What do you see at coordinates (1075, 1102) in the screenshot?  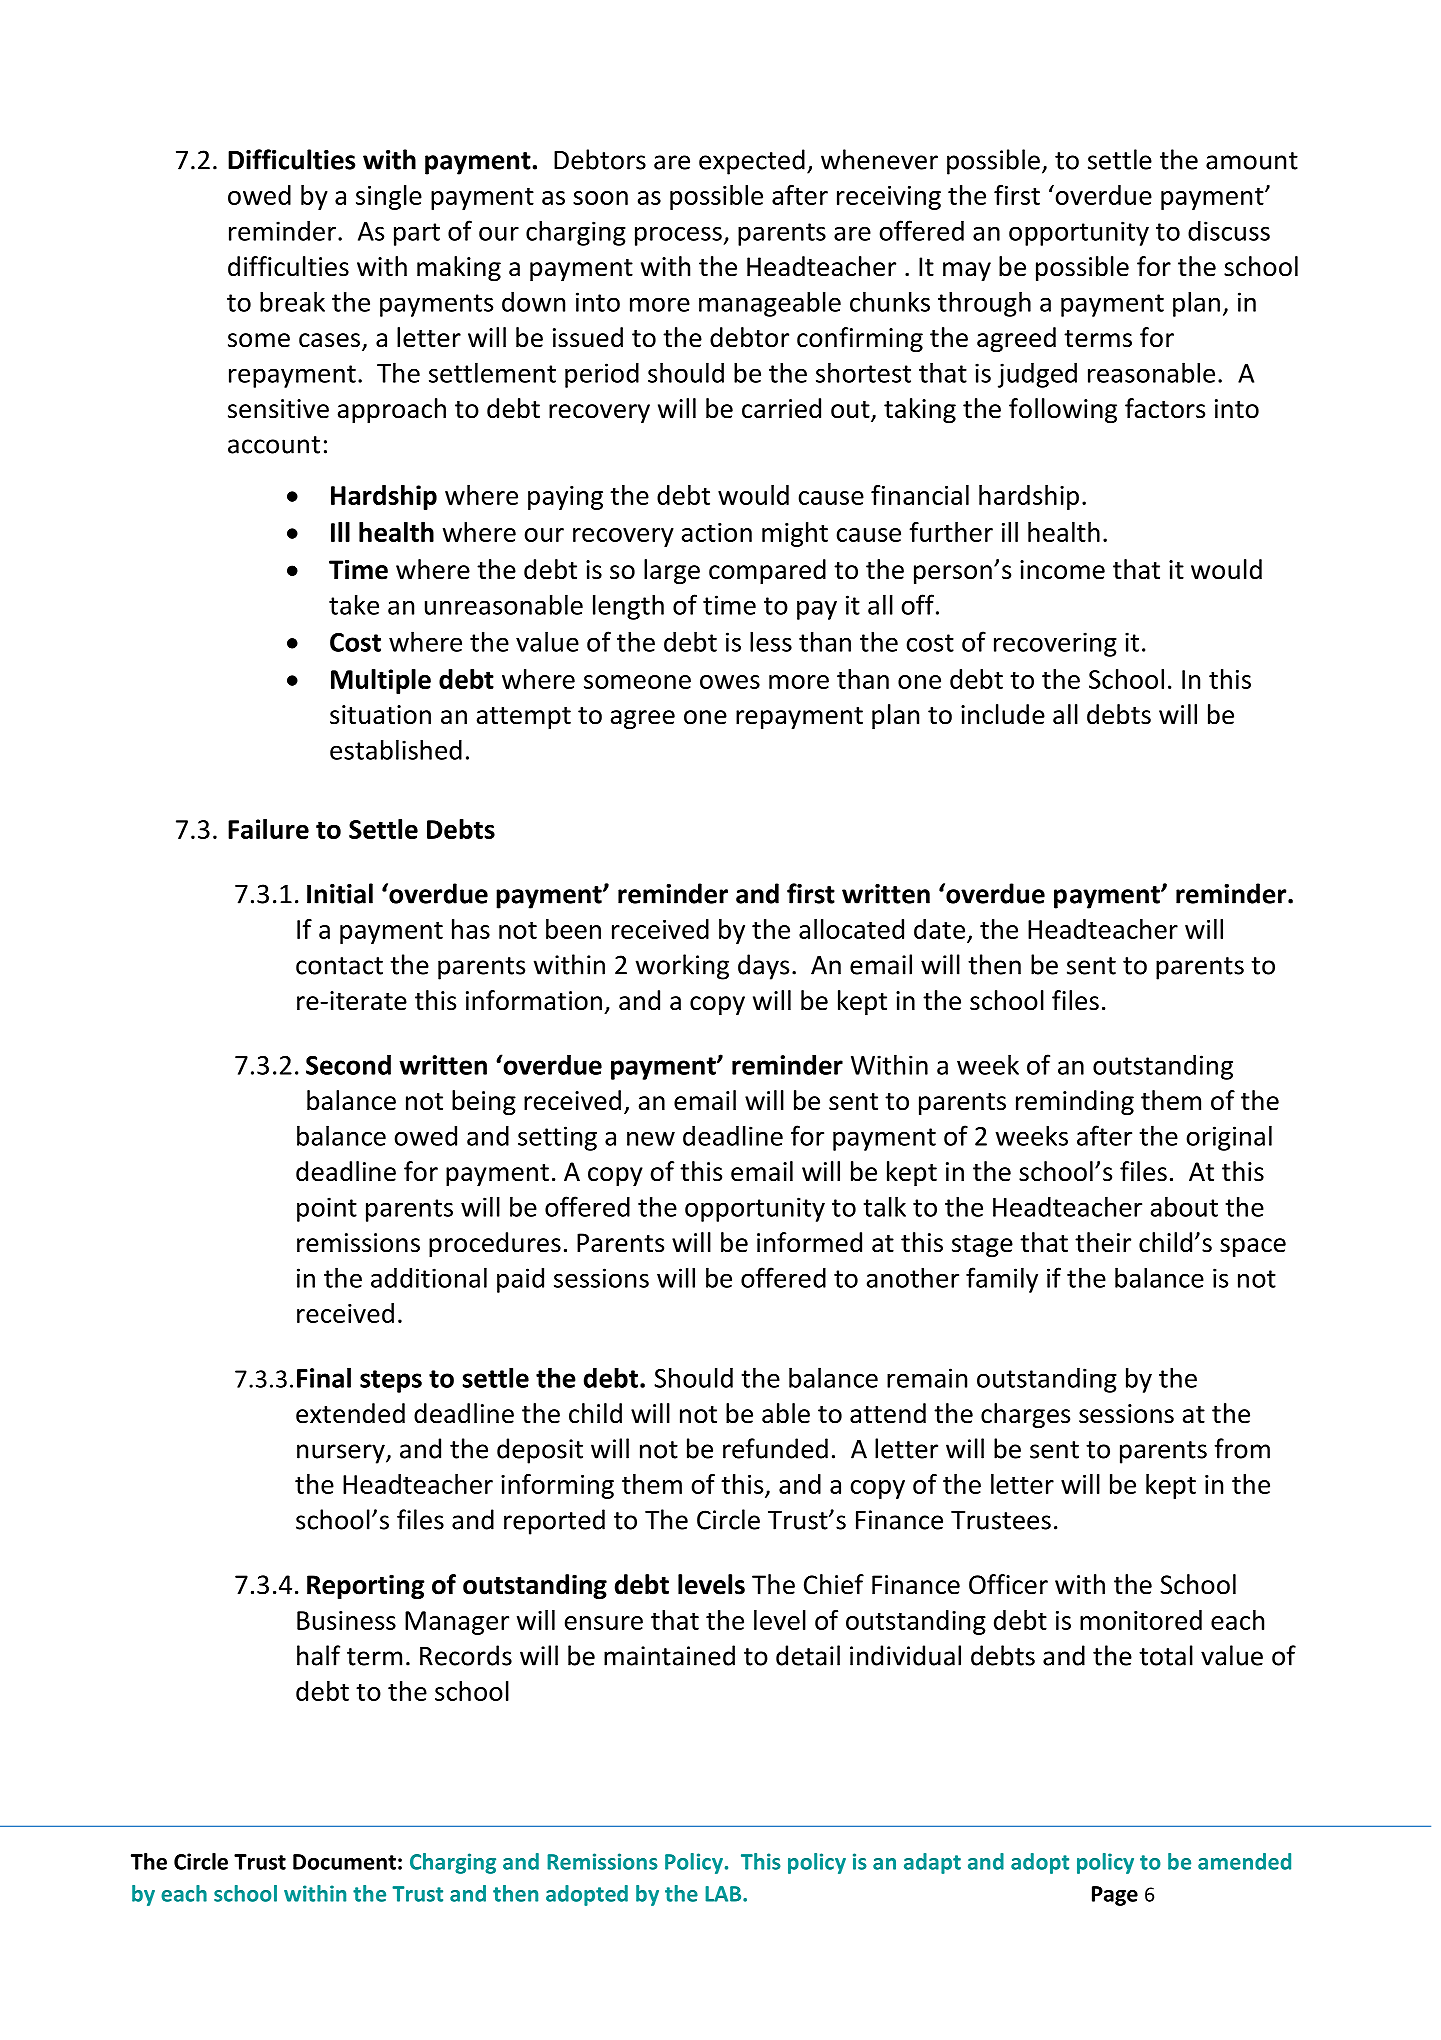 I see `reminding` at bounding box center [1075, 1102].
